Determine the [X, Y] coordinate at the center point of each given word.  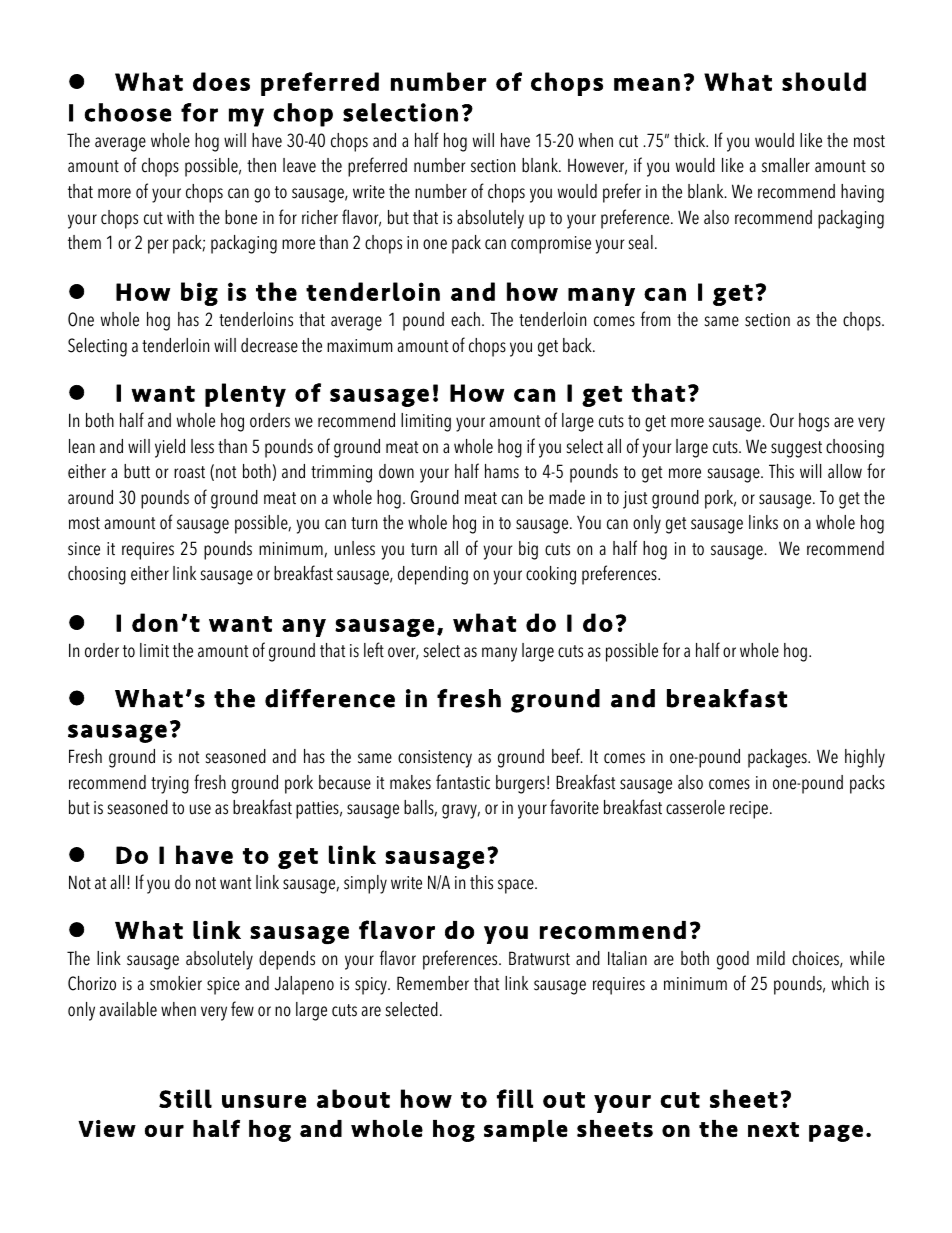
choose [128, 112]
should [824, 81]
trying [170, 785]
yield [170, 448]
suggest [796, 449]
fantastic [463, 782]
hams [502, 471]
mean [647, 84]
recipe [750, 810]
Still [185, 1098]
